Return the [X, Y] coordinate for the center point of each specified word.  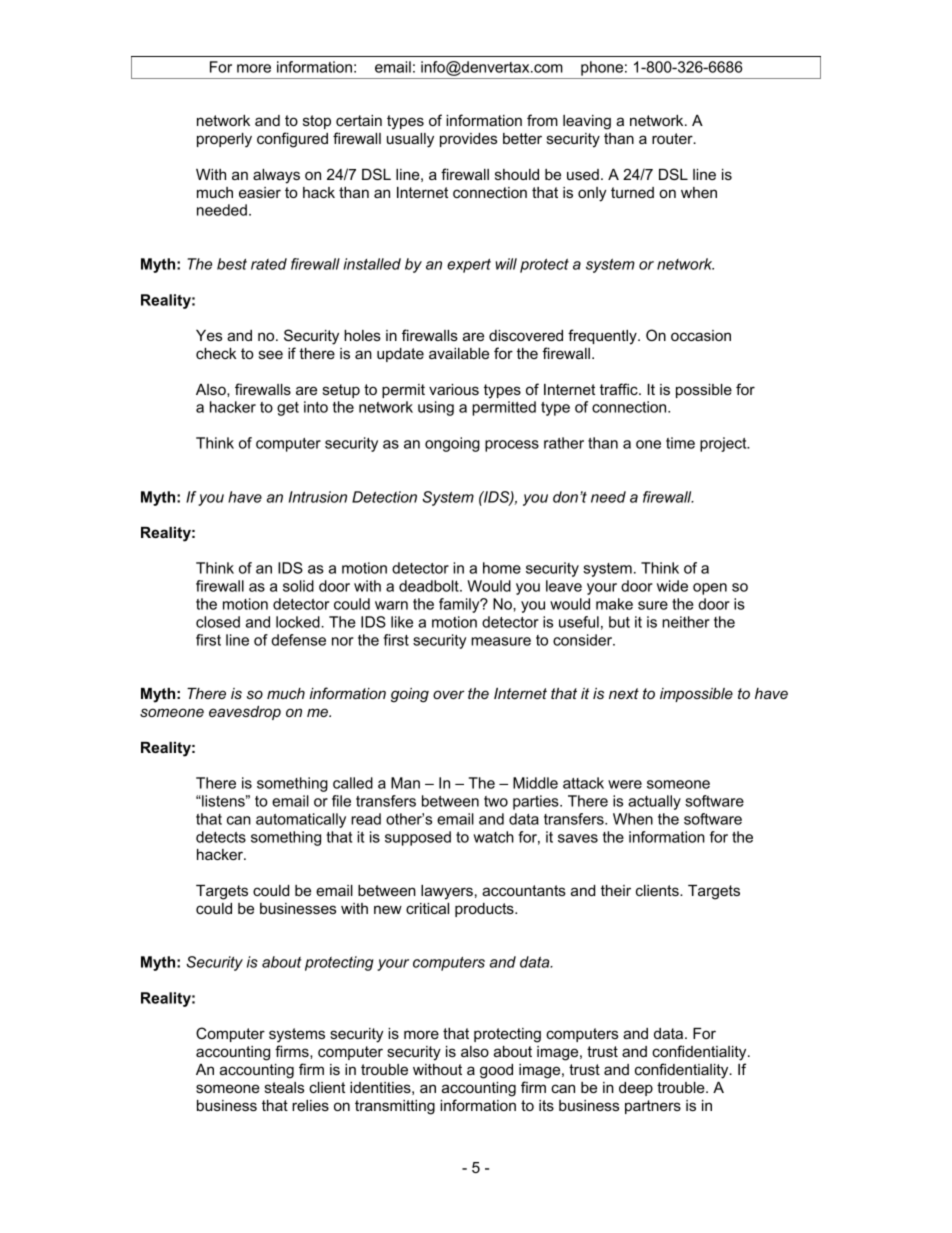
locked [299, 622]
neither [686, 622]
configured [292, 140]
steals [284, 1087]
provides [468, 140]
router [673, 138]
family [460, 605]
